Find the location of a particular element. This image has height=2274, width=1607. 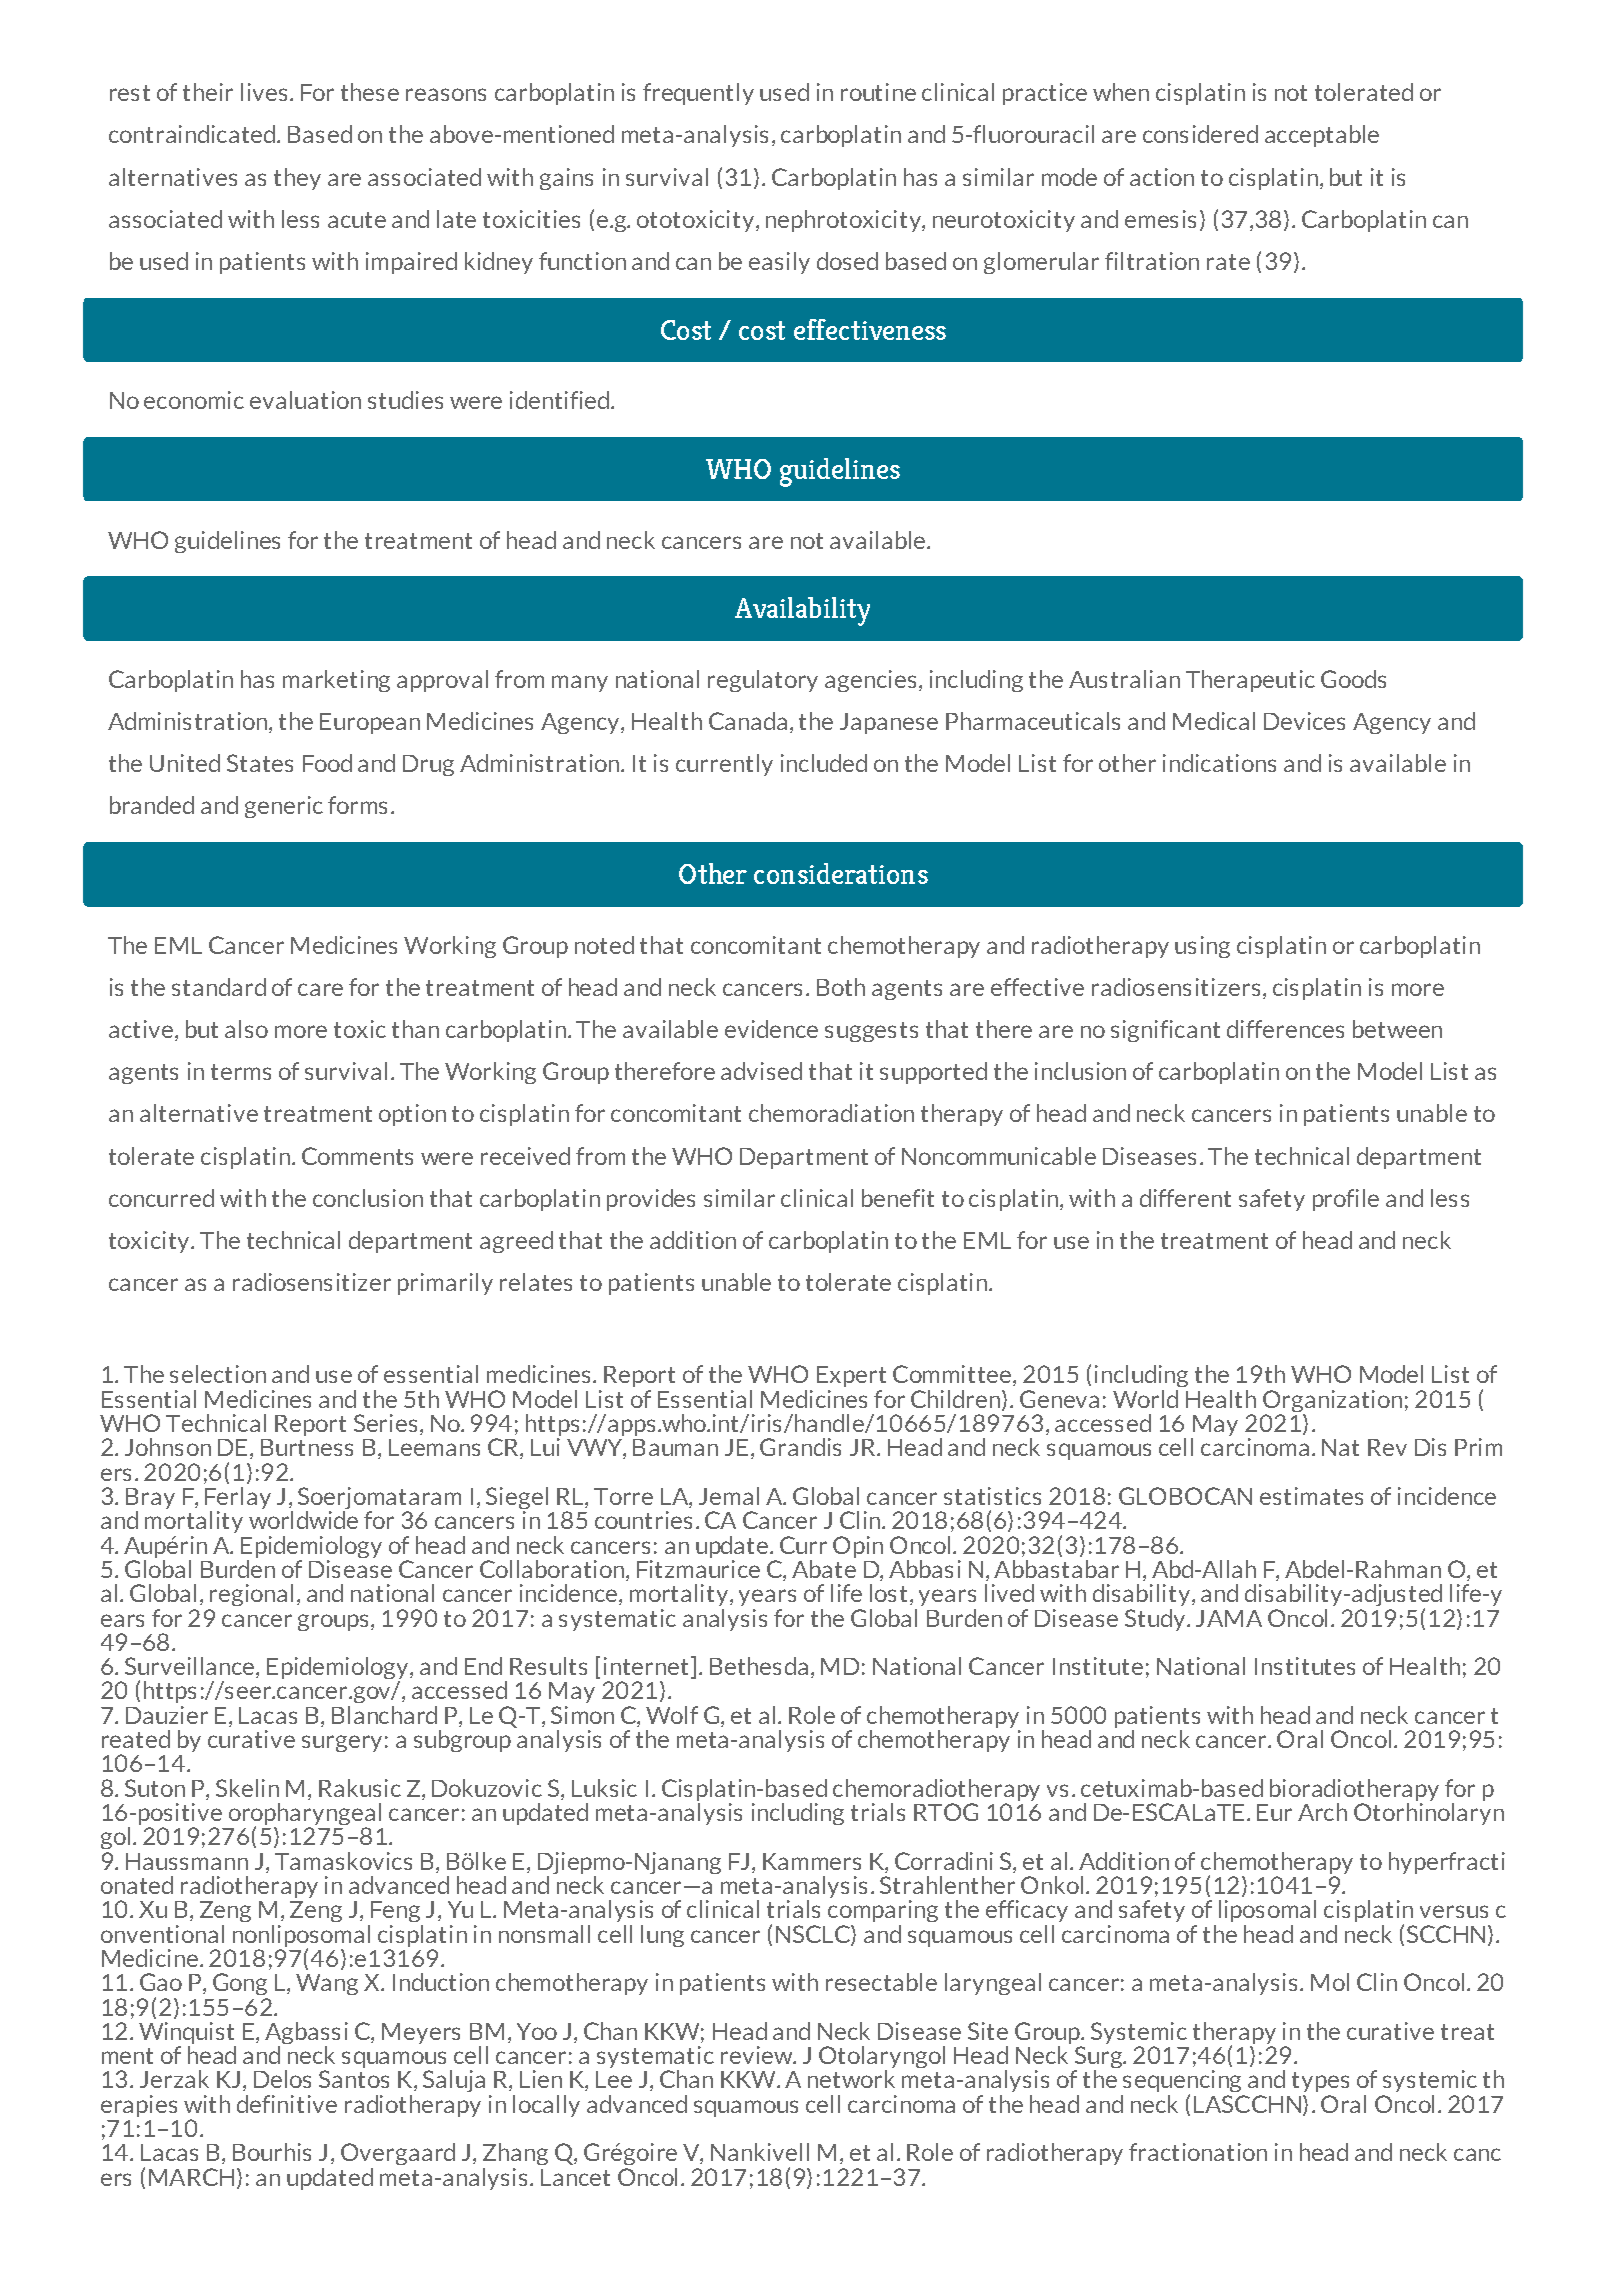

routine is located at coordinates (878, 92).
